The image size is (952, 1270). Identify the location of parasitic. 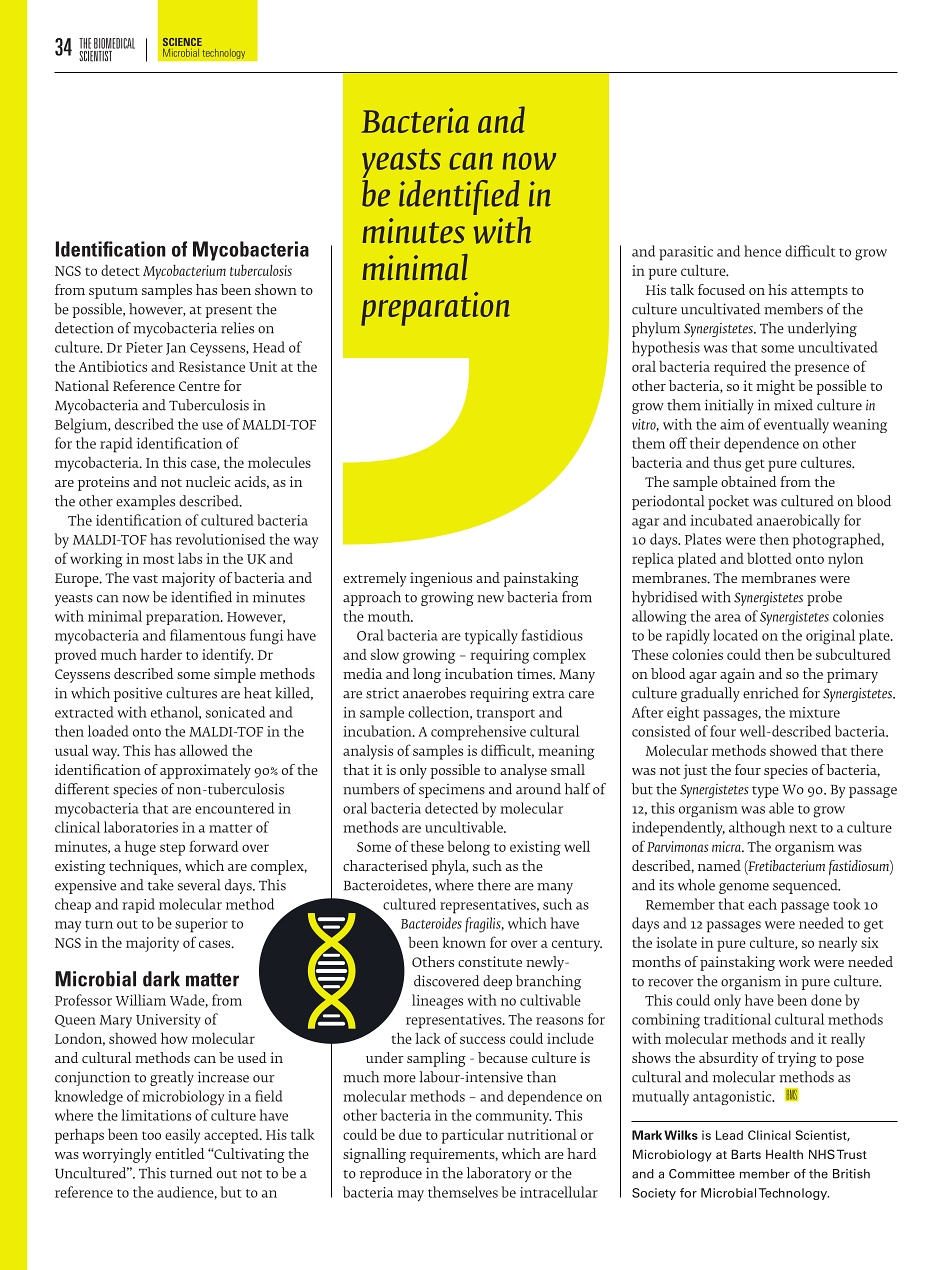
(686, 253).
